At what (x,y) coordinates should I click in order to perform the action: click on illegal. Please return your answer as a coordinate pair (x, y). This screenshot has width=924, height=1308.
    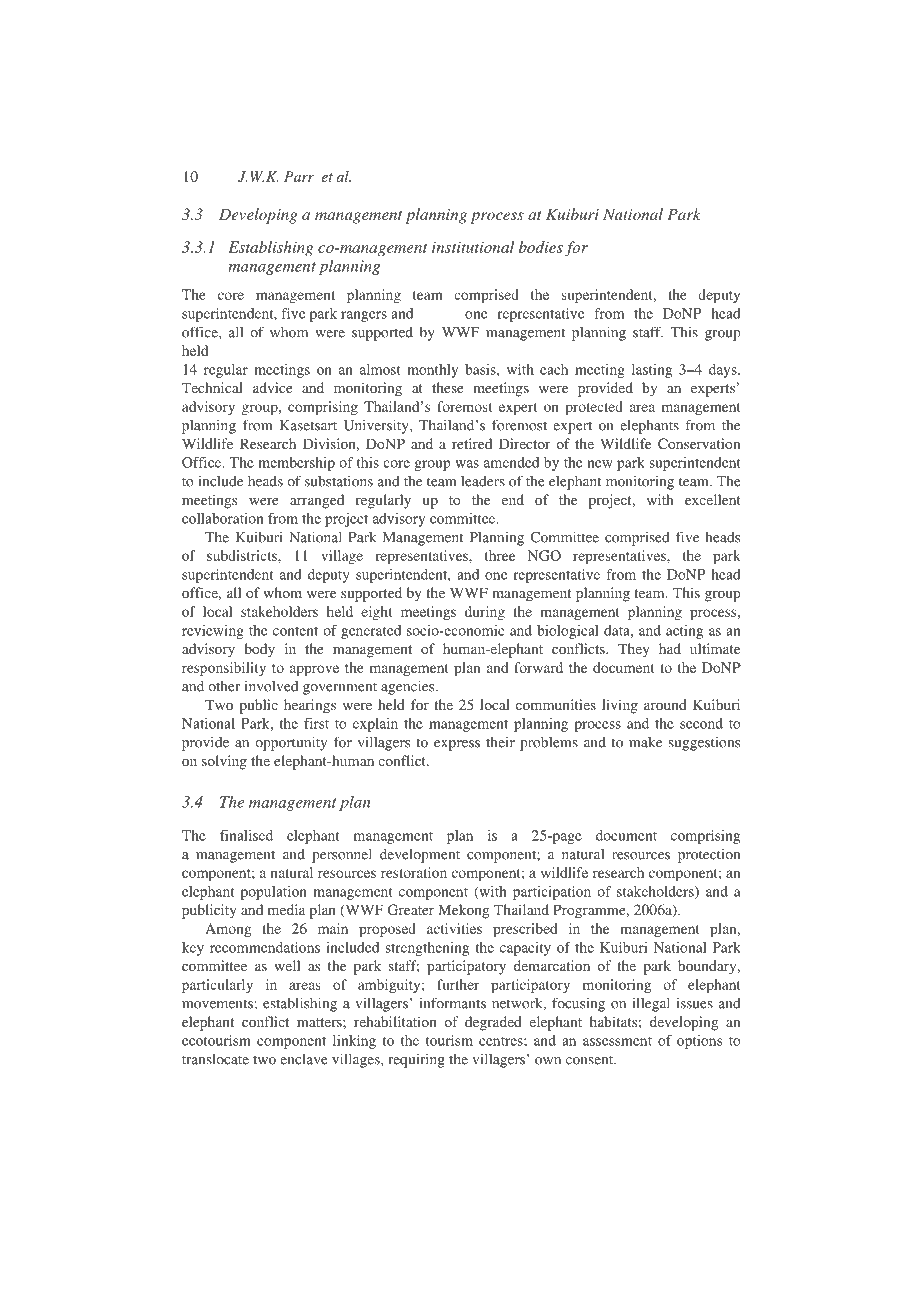
    Looking at the image, I should click on (651, 1004).
